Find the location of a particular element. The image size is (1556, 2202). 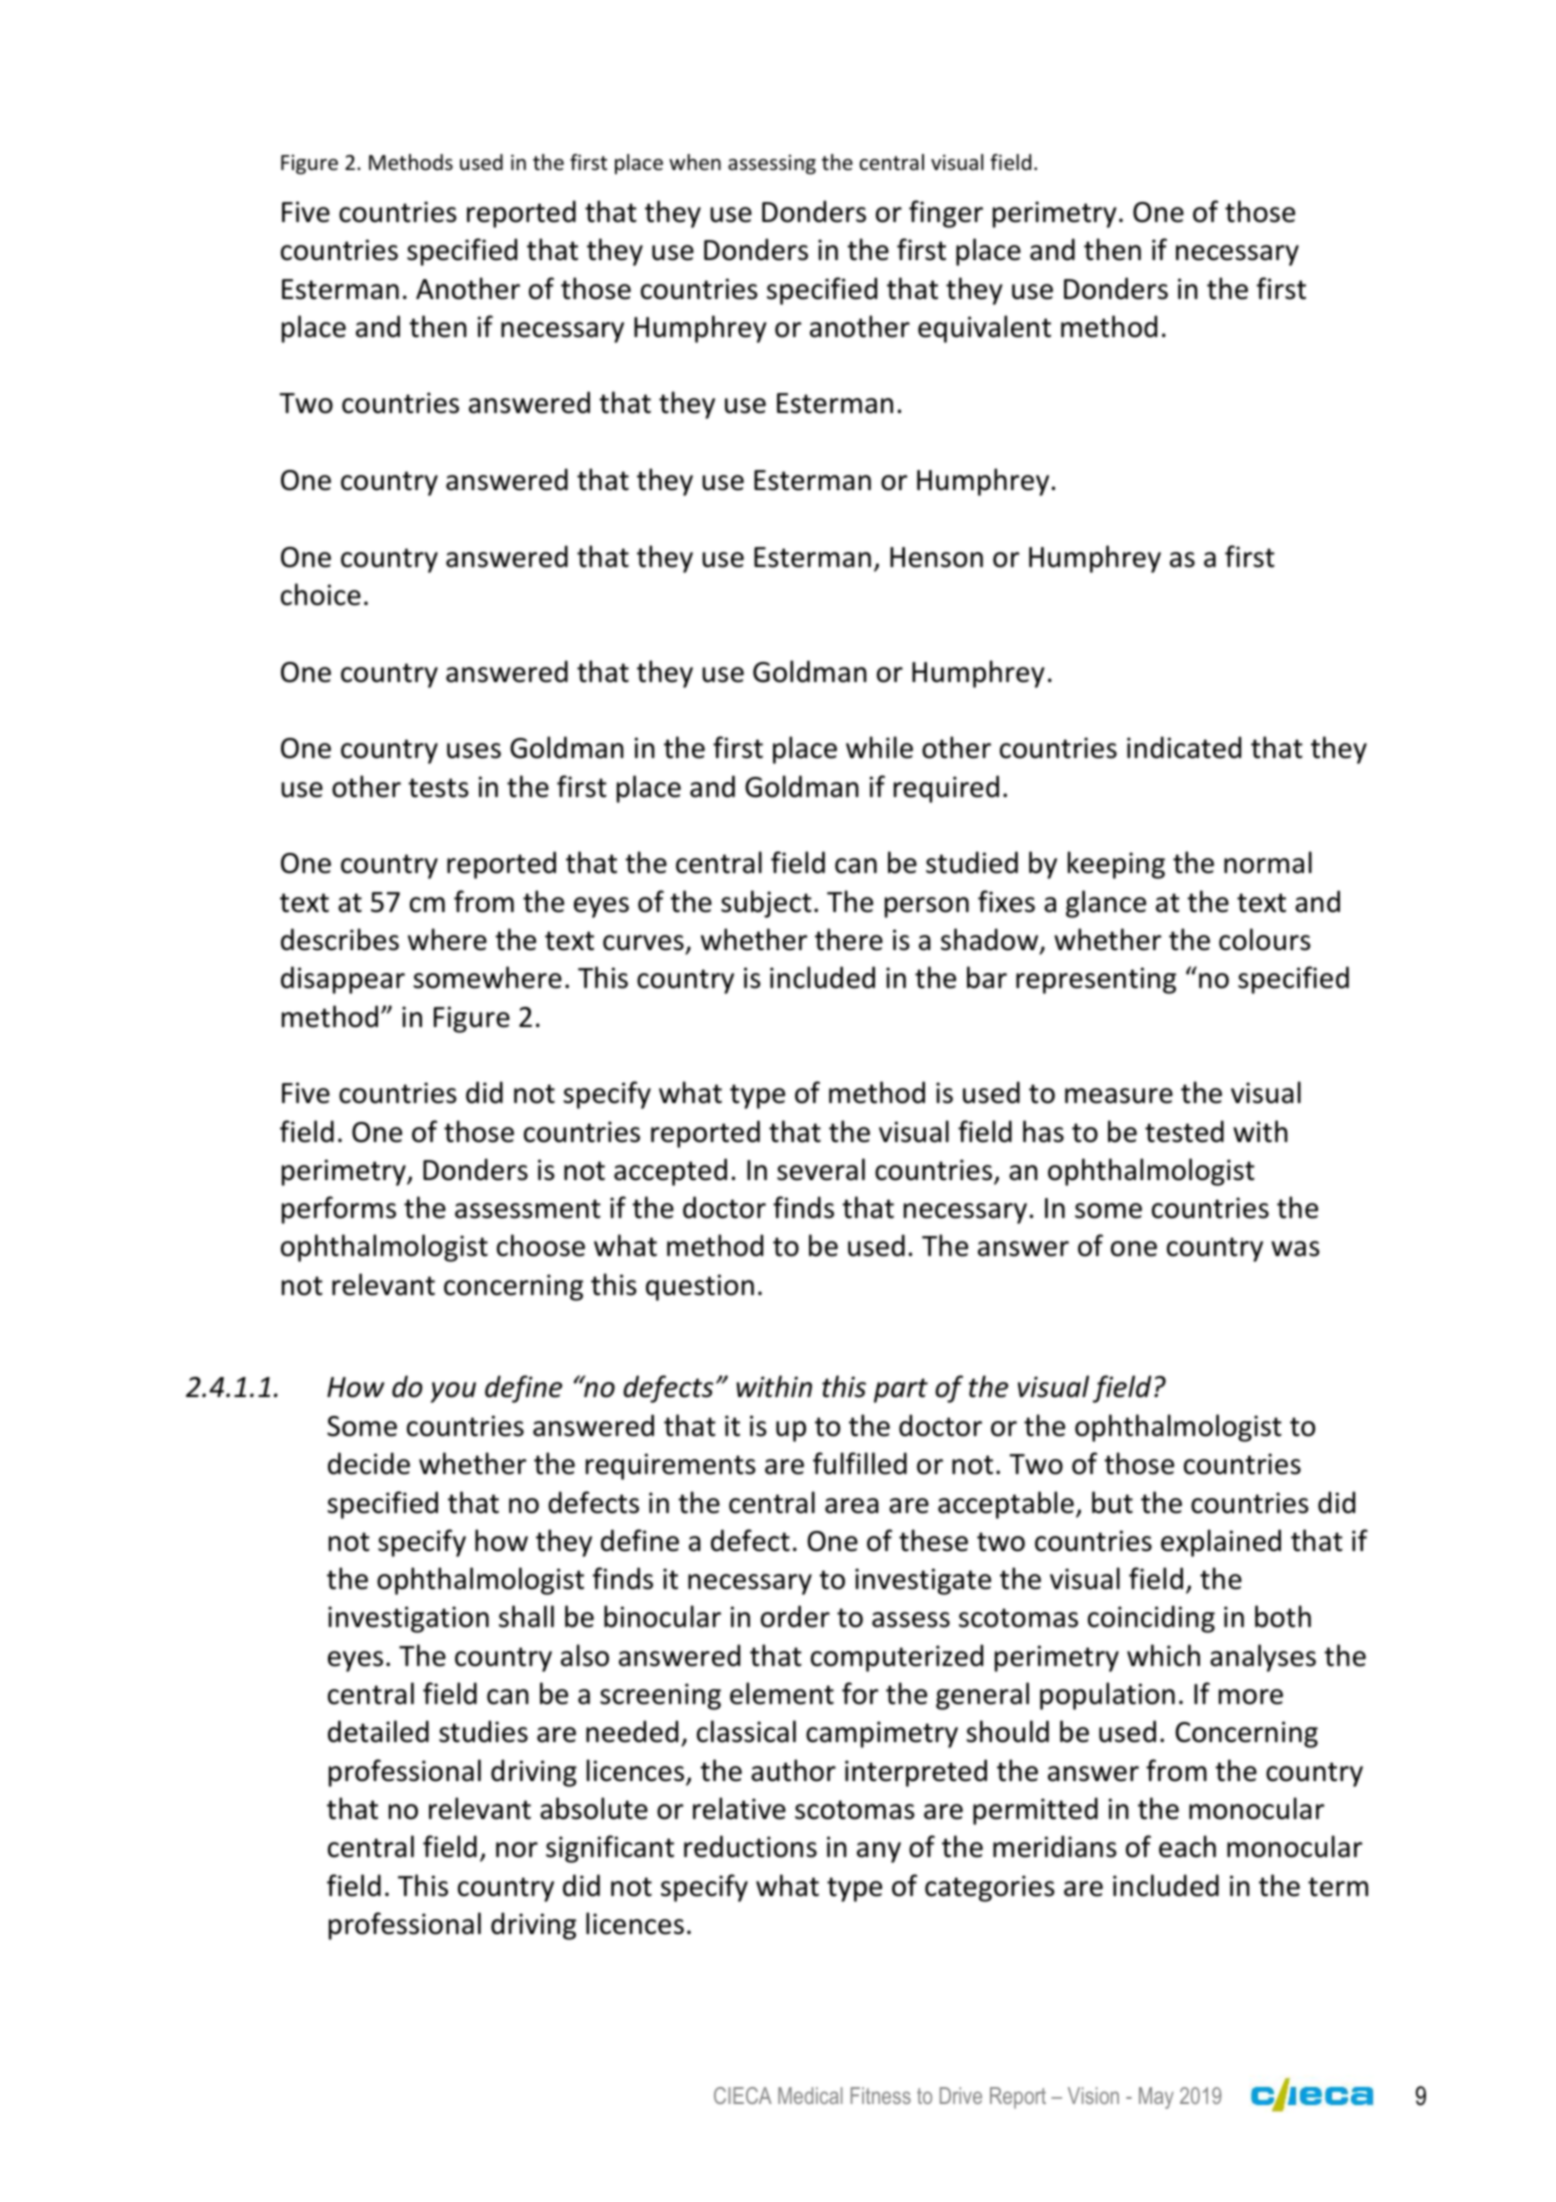

keeping is located at coordinates (1116, 865).
